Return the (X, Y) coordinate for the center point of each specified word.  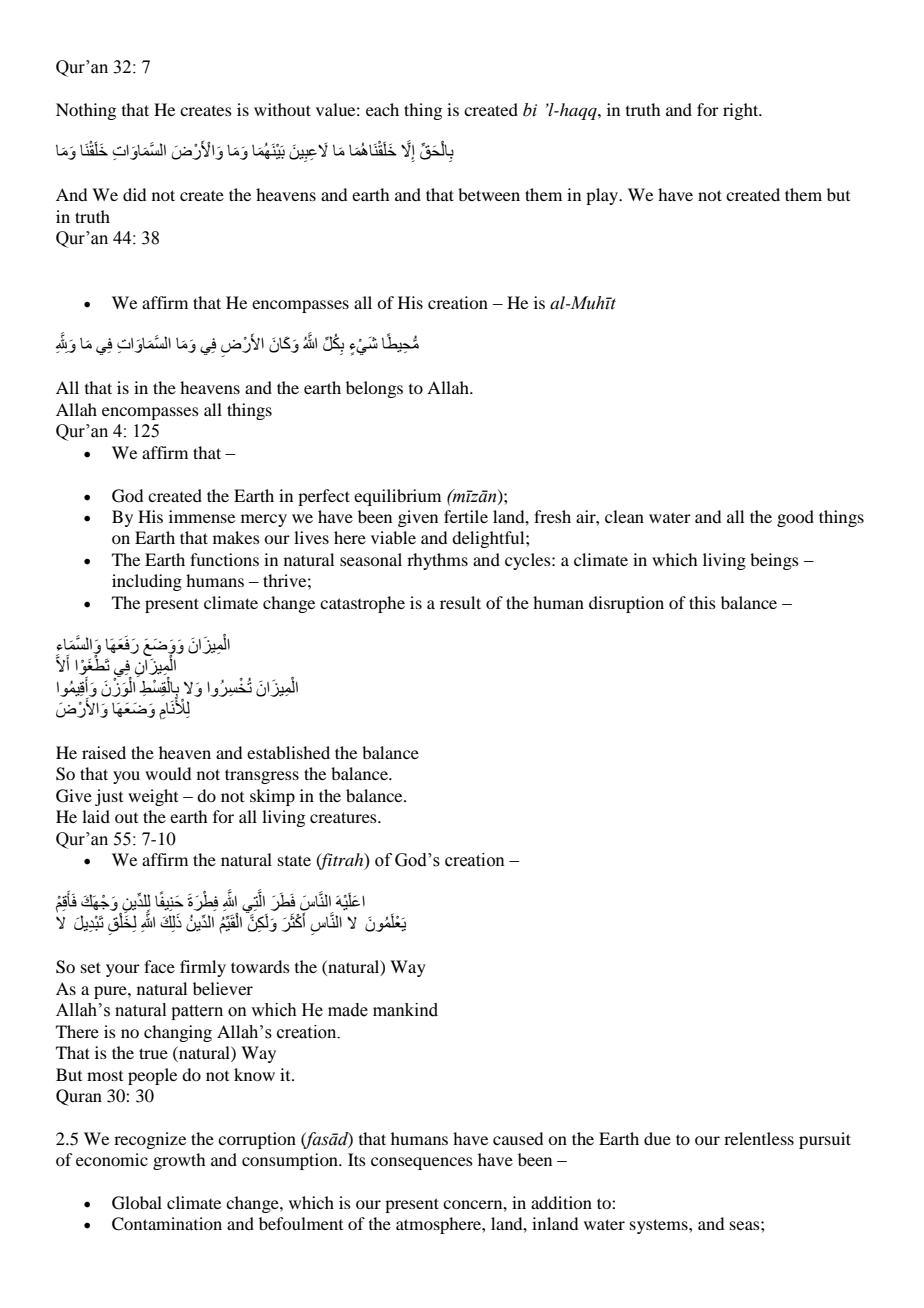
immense (202, 516)
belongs (374, 389)
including (147, 582)
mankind (405, 1010)
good (795, 518)
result (460, 602)
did (134, 194)
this (702, 602)
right (742, 111)
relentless (759, 1138)
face (159, 966)
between (489, 194)
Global (137, 1203)
